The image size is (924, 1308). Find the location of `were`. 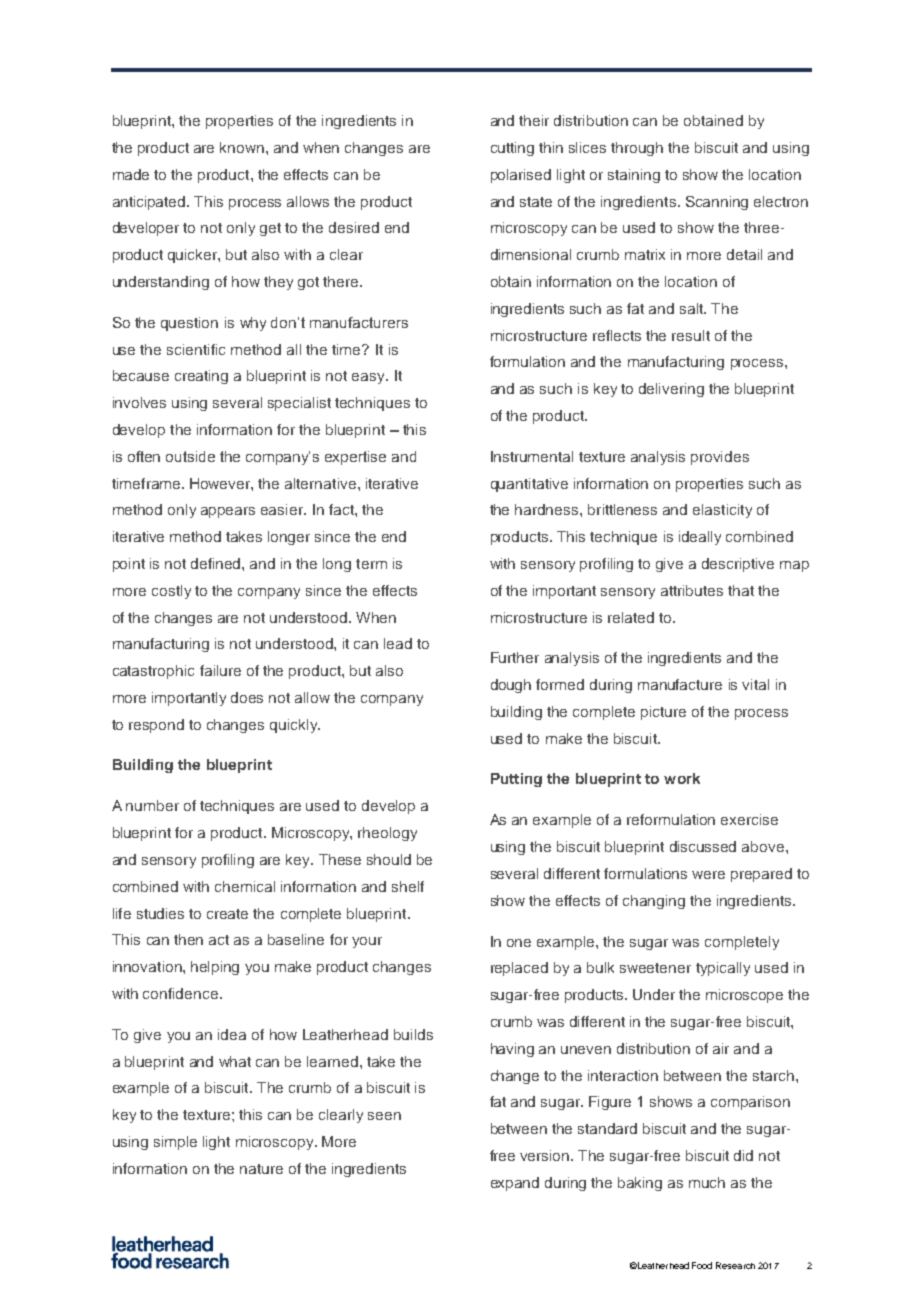

were is located at coordinates (708, 875).
